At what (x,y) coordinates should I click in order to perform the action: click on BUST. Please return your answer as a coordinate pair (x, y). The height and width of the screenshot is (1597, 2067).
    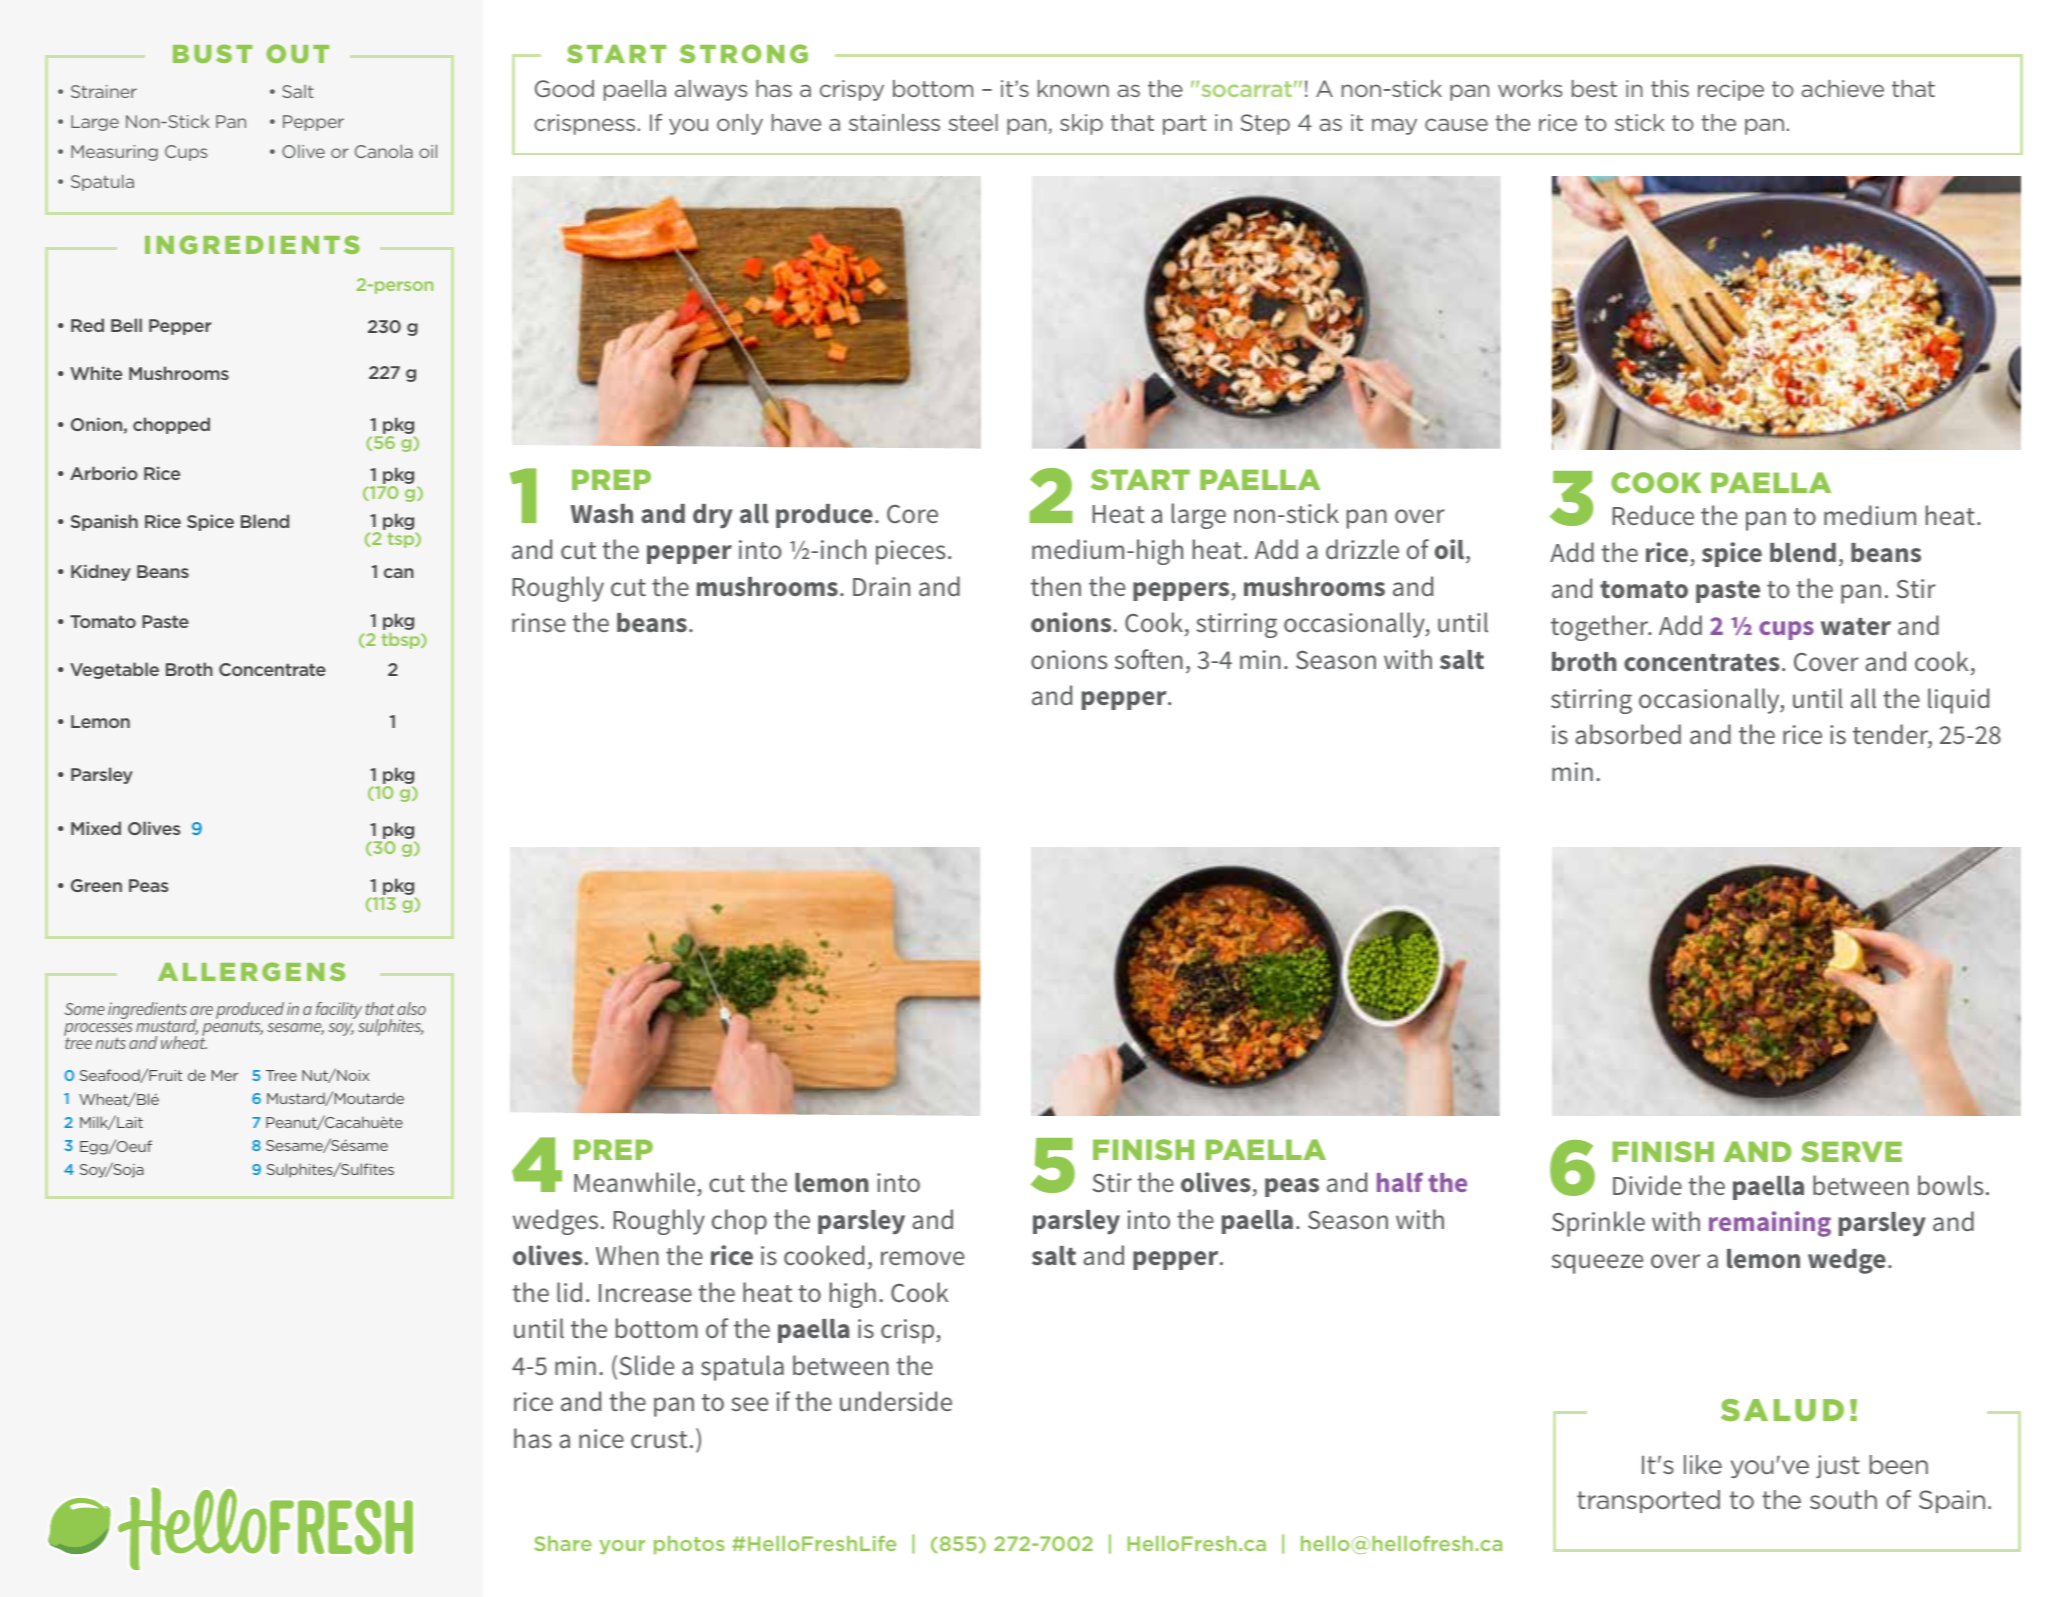
    Looking at the image, I should click on (212, 53).
